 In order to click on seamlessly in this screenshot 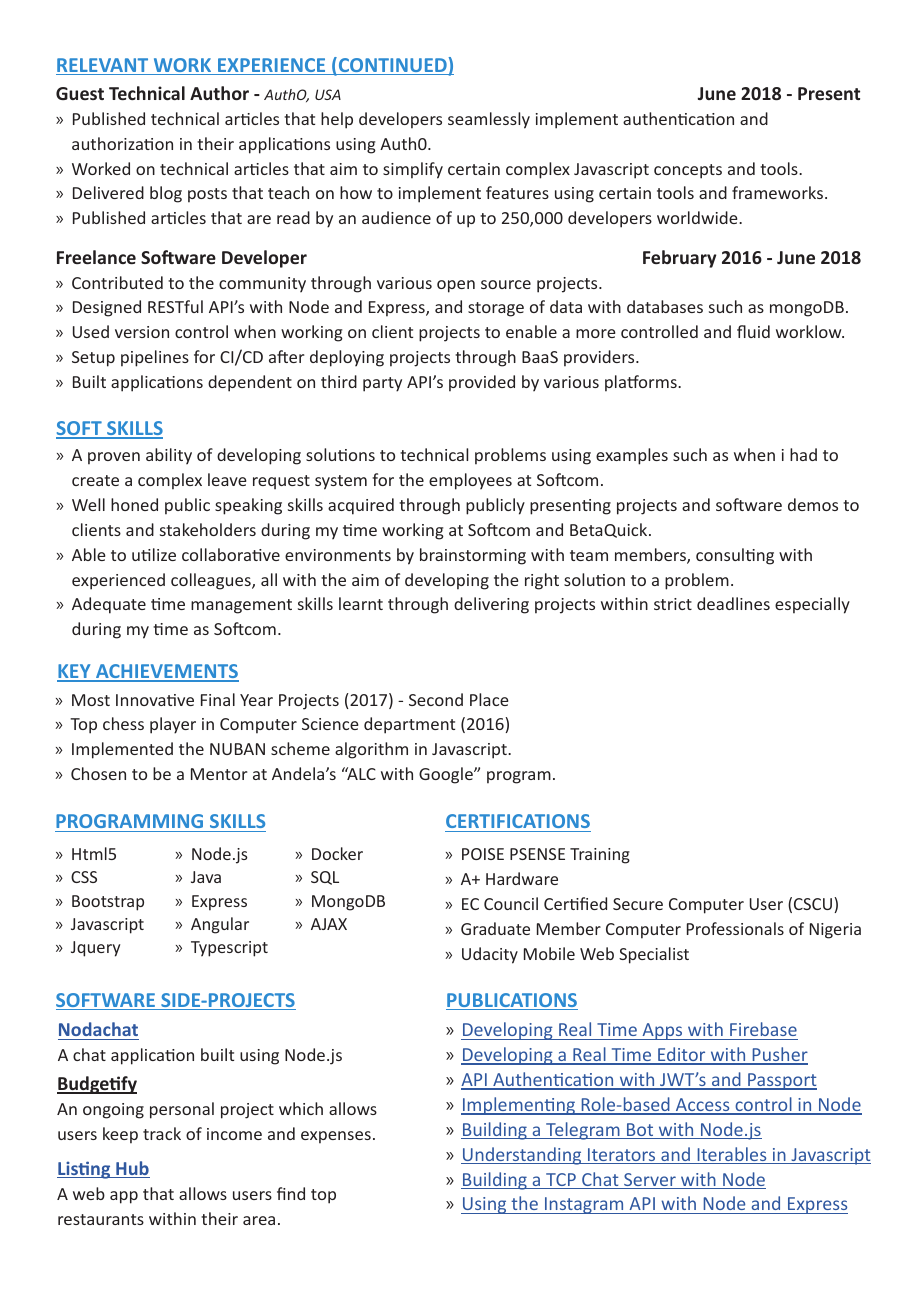, I will do `click(489, 120)`.
